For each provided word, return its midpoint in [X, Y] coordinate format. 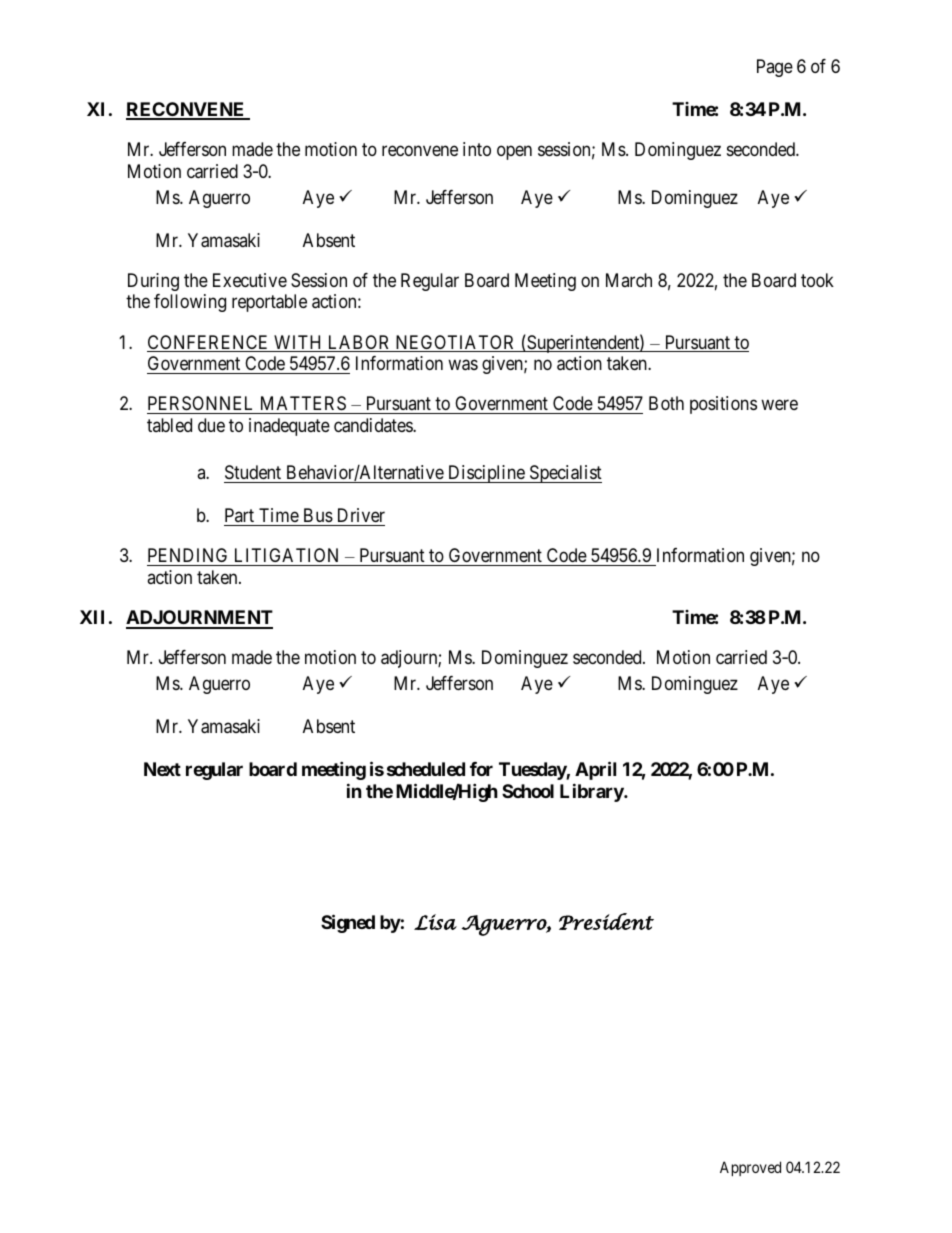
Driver [359, 517]
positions [723, 405]
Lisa [435, 922]
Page [775, 68]
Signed [348, 923]
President [606, 921]
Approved [750, 1168]
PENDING [189, 557]
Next [162, 769]
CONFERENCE [209, 343]
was [463, 365]
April [595, 771]
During [153, 282]
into [477, 149]
